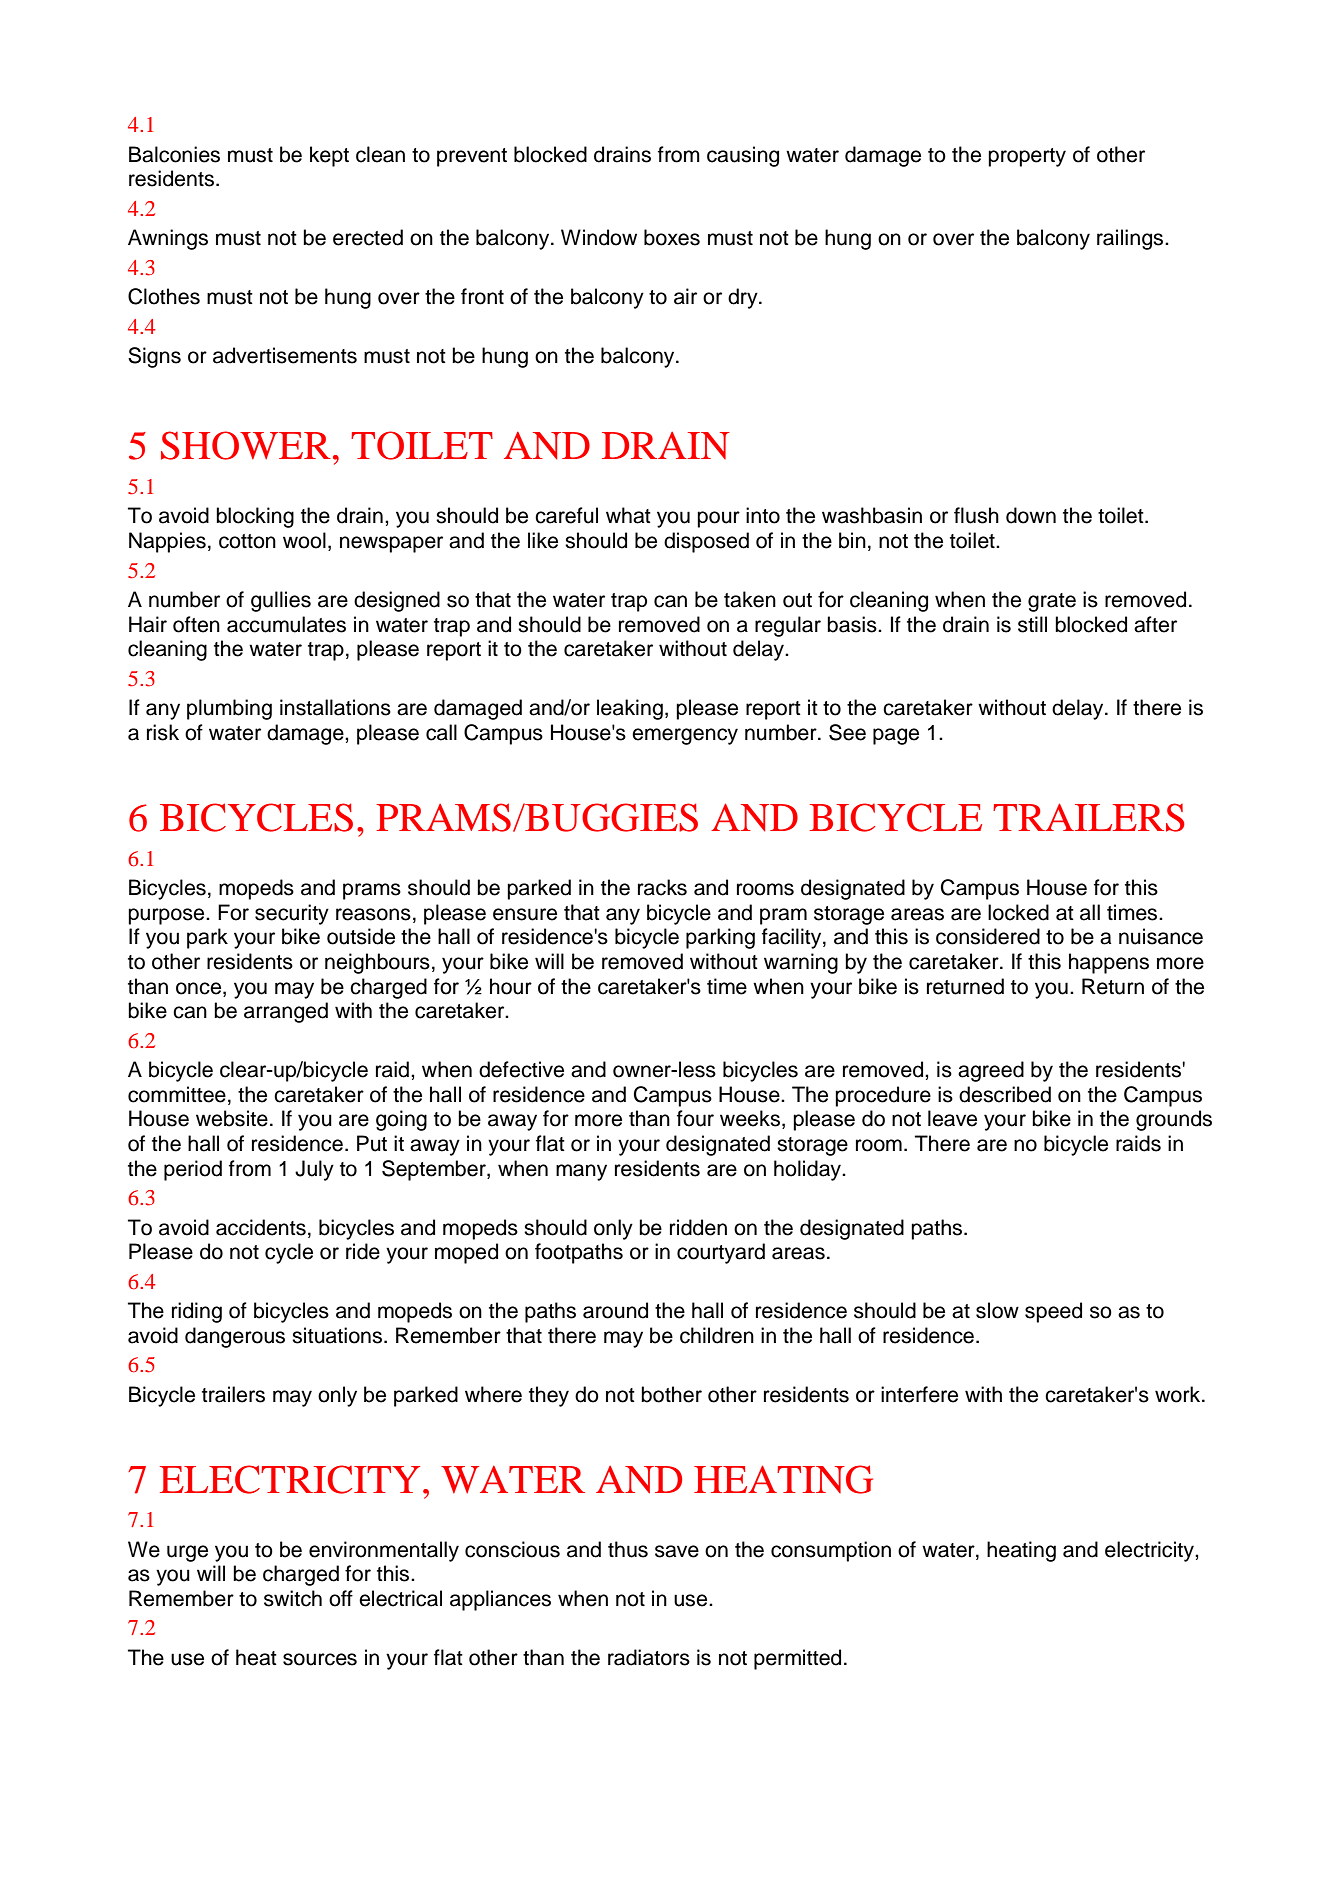 The image size is (1342, 1899). What do you see at coordinates (662, 887) in the image?
I see `racks` at bounding box center [662, 887].
